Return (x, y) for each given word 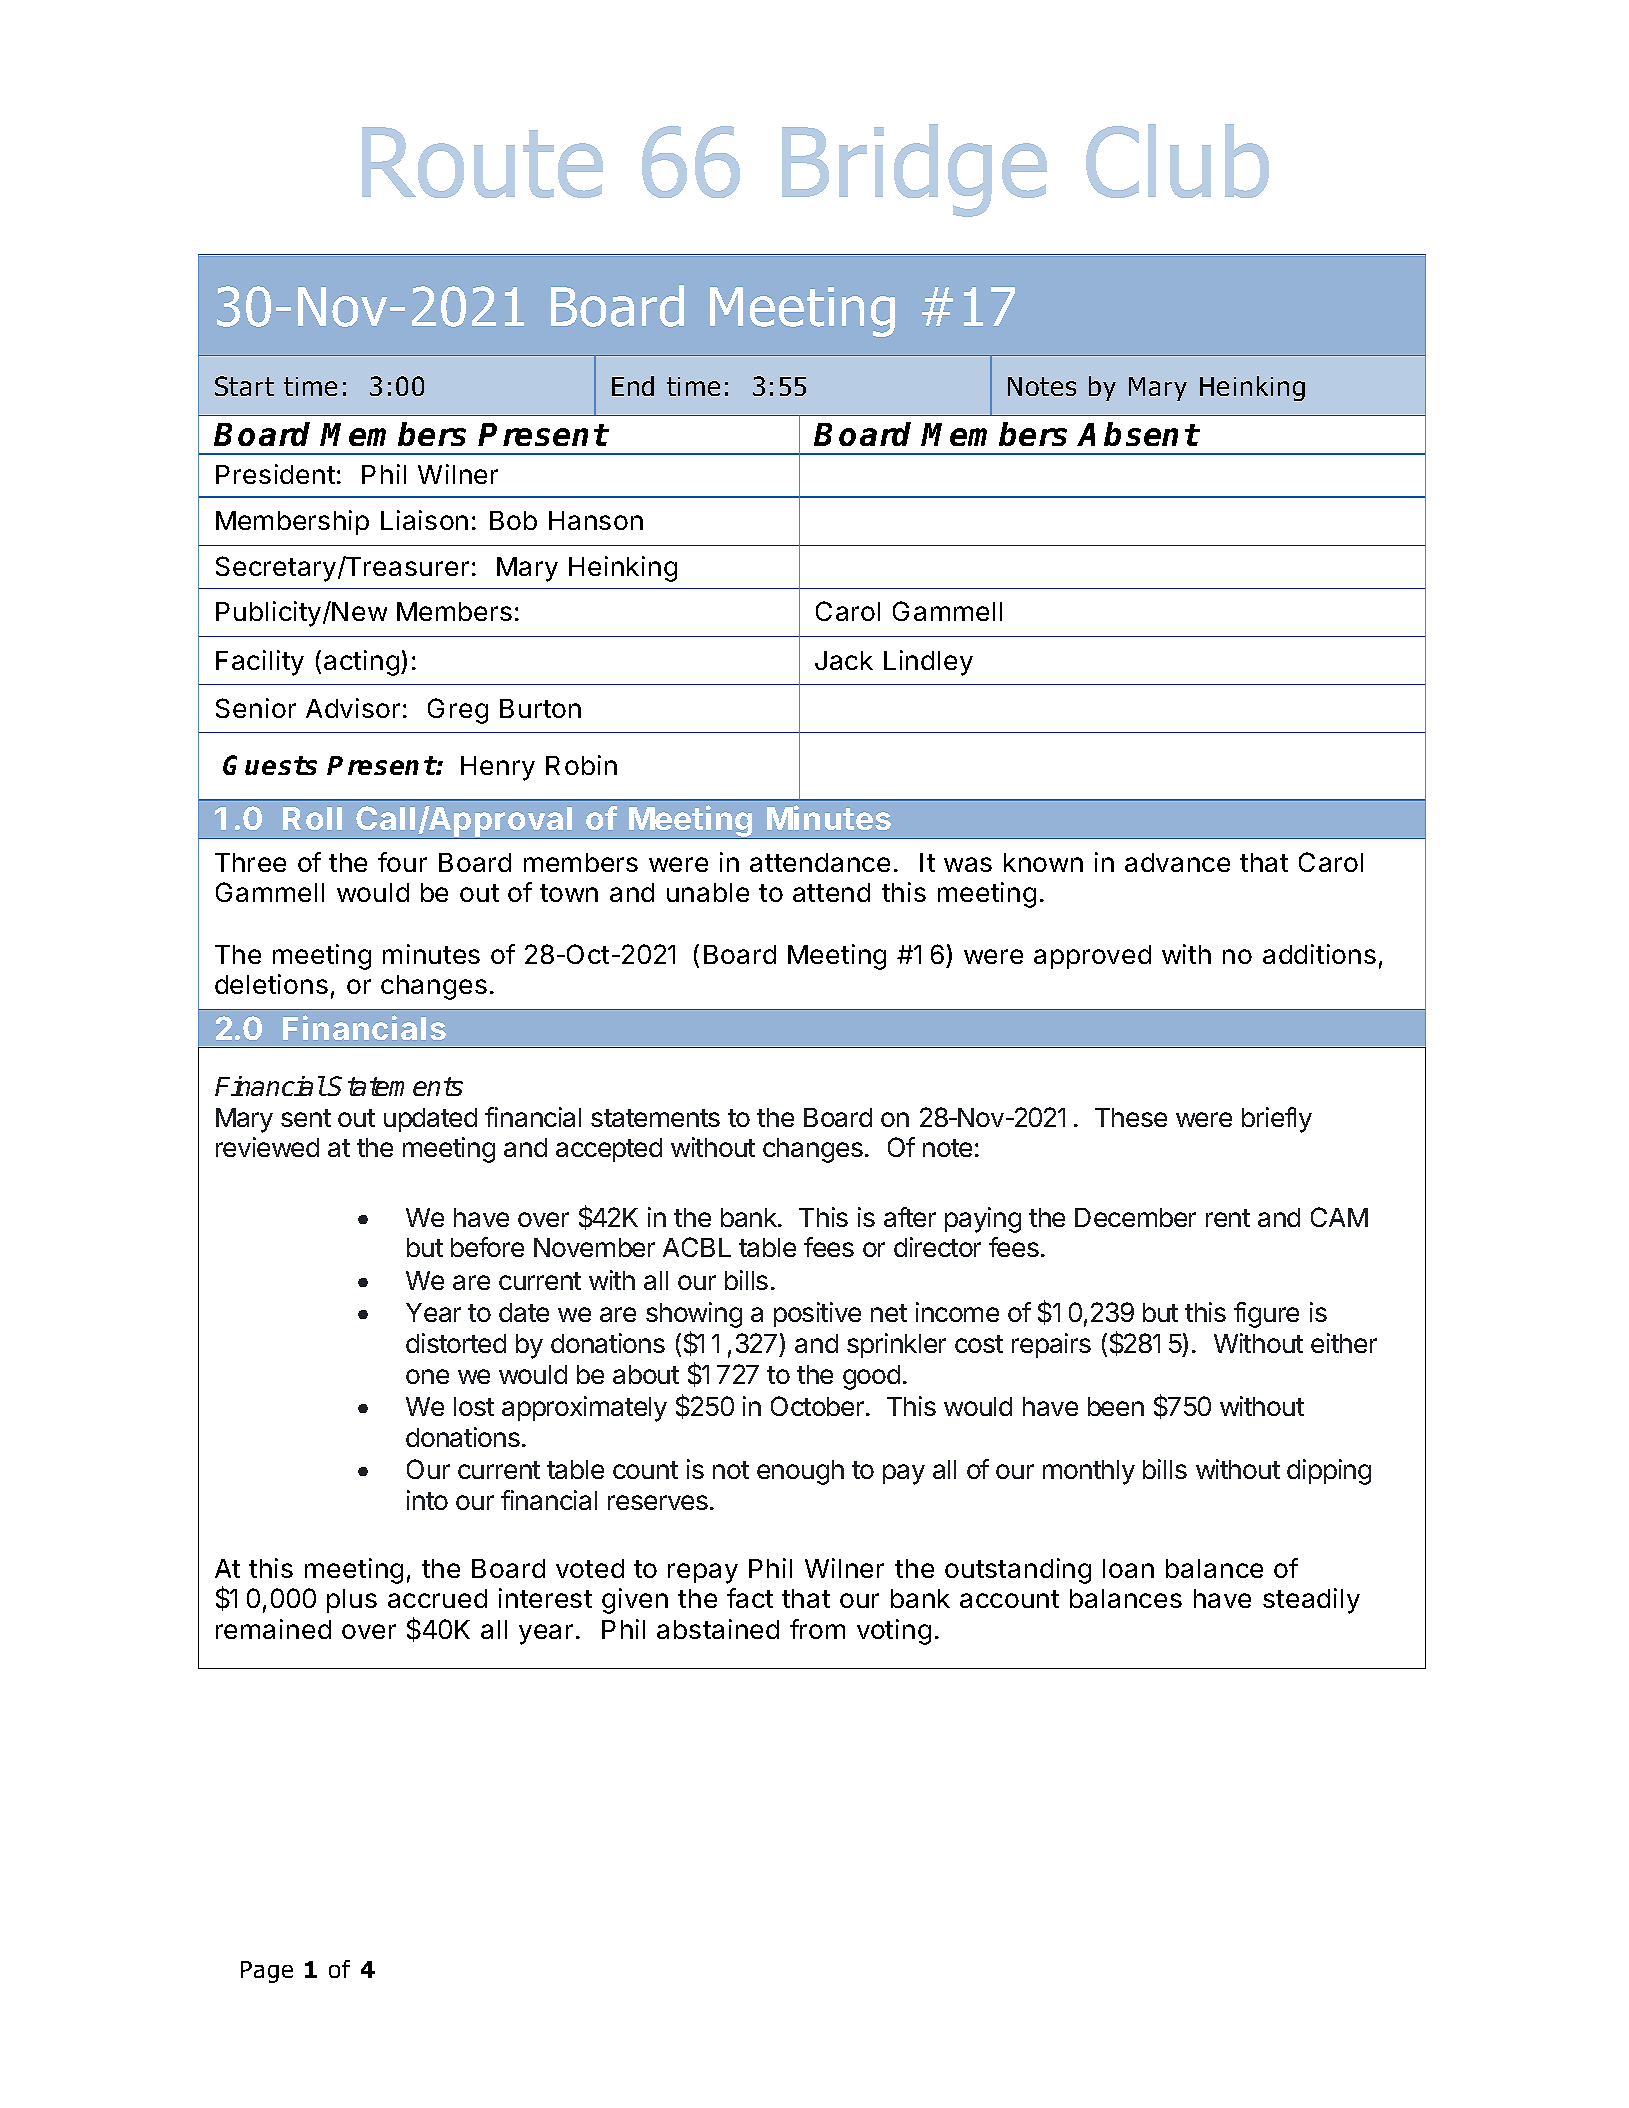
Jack (844, 660)
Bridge (914, 170)
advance (1177, 862)
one (427, 1376)
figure (1266, 1315)
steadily (1311, 1601)
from (817, 1629)
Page (267, 1972)
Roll (312, 818)
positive (817, 1314)
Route (482, 162)
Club (1177, 161)
